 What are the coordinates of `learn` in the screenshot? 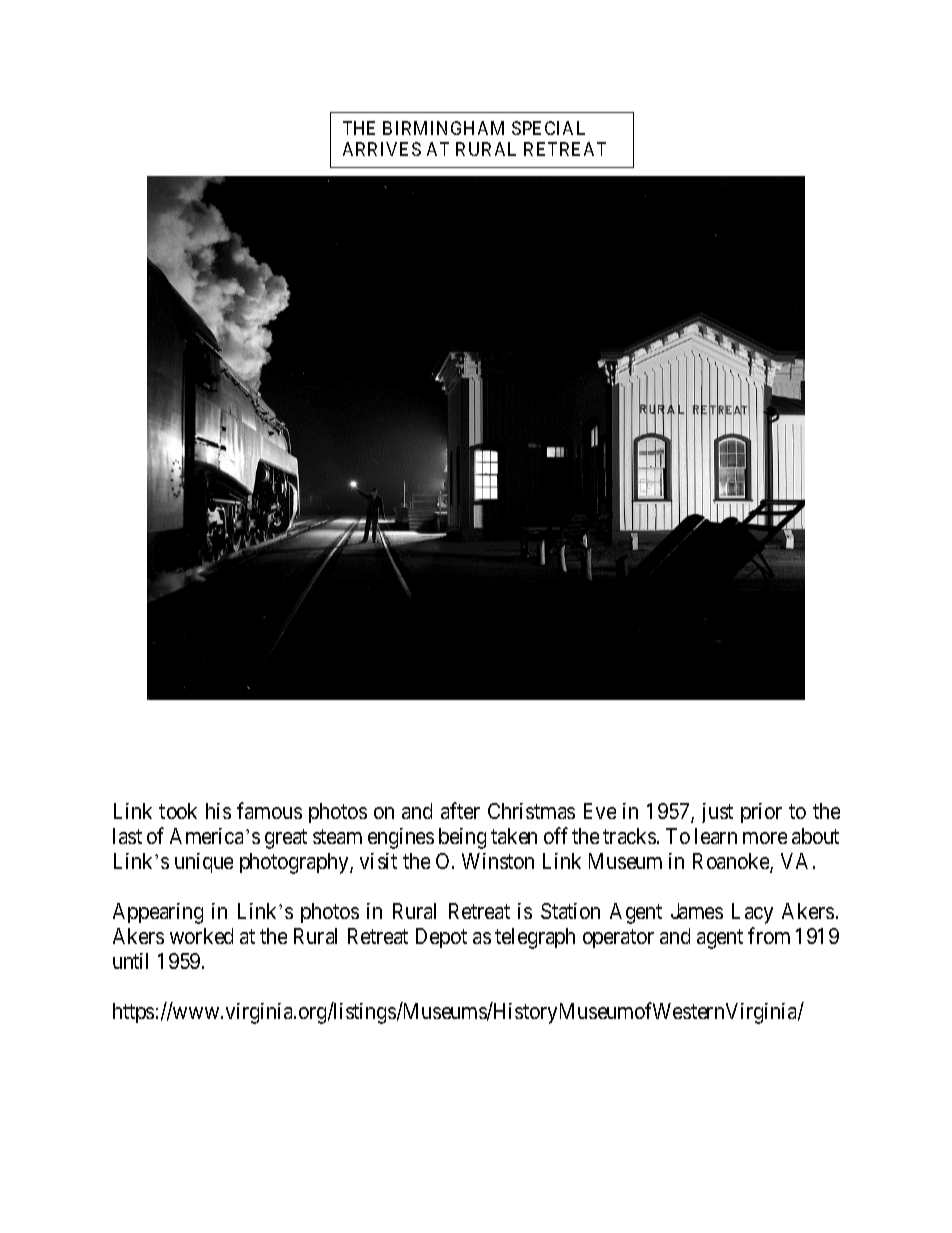 It's located at (716, 836).
